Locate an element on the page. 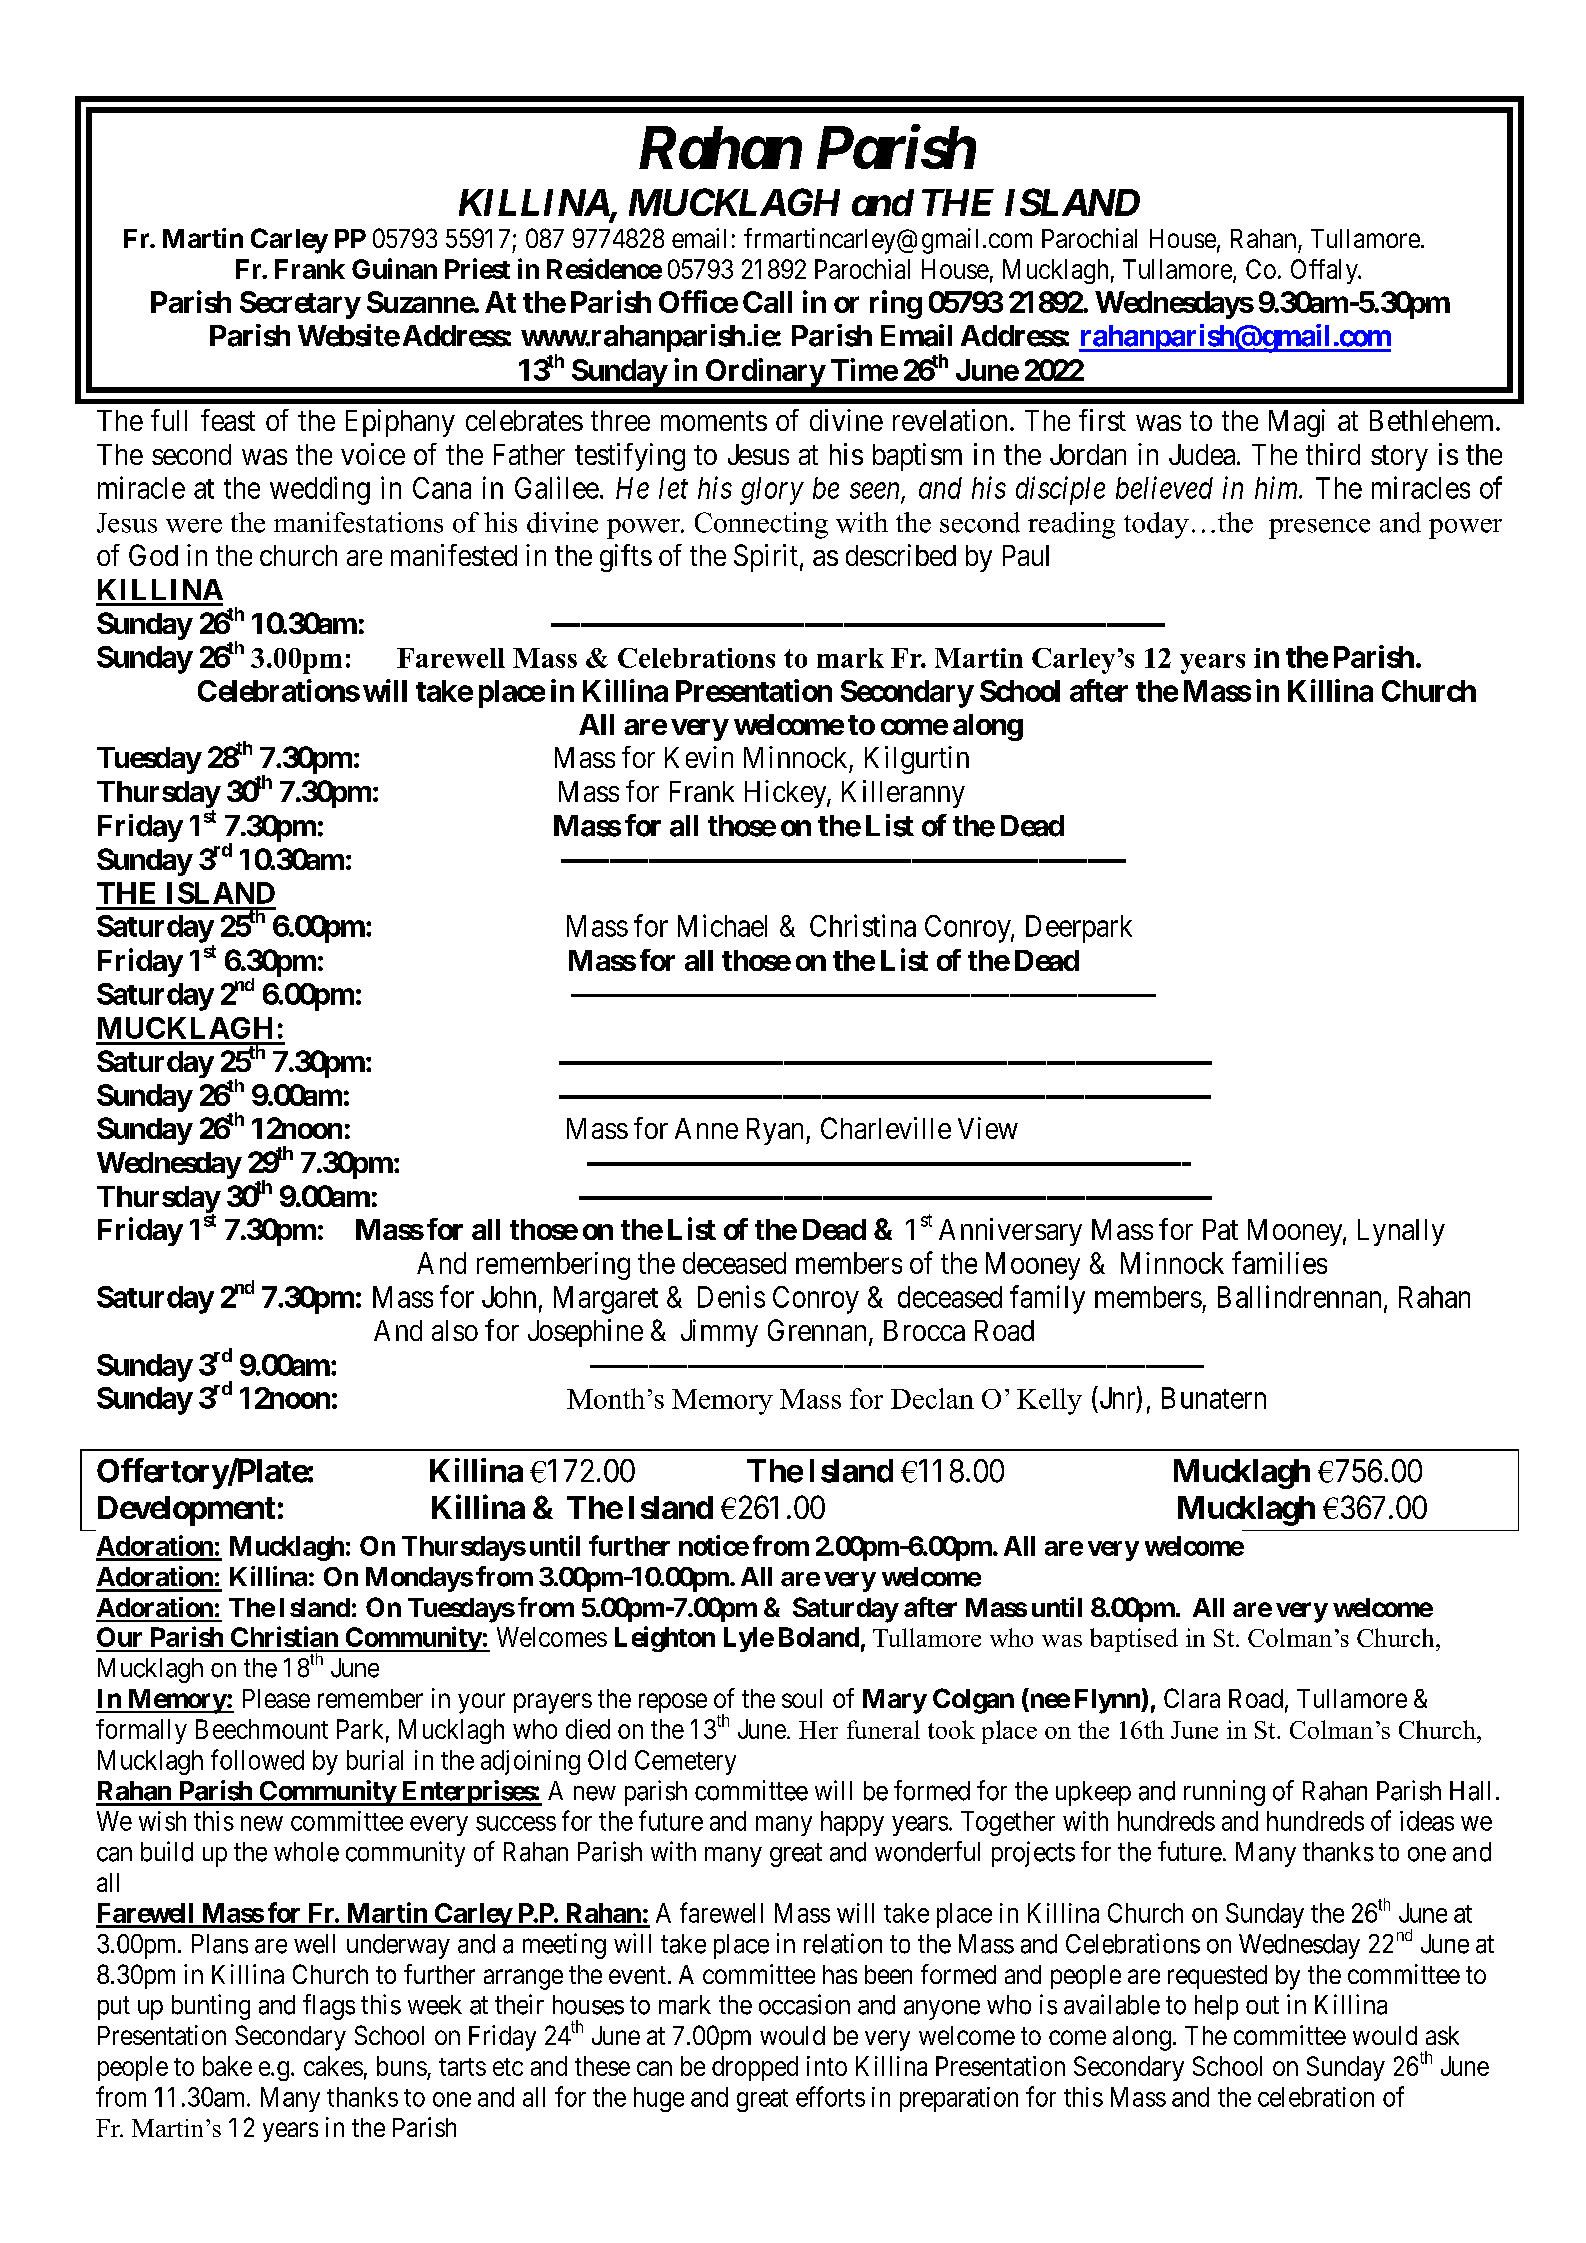 The image size is (1586, 2243). into is located at coordinates (827, 2066).
